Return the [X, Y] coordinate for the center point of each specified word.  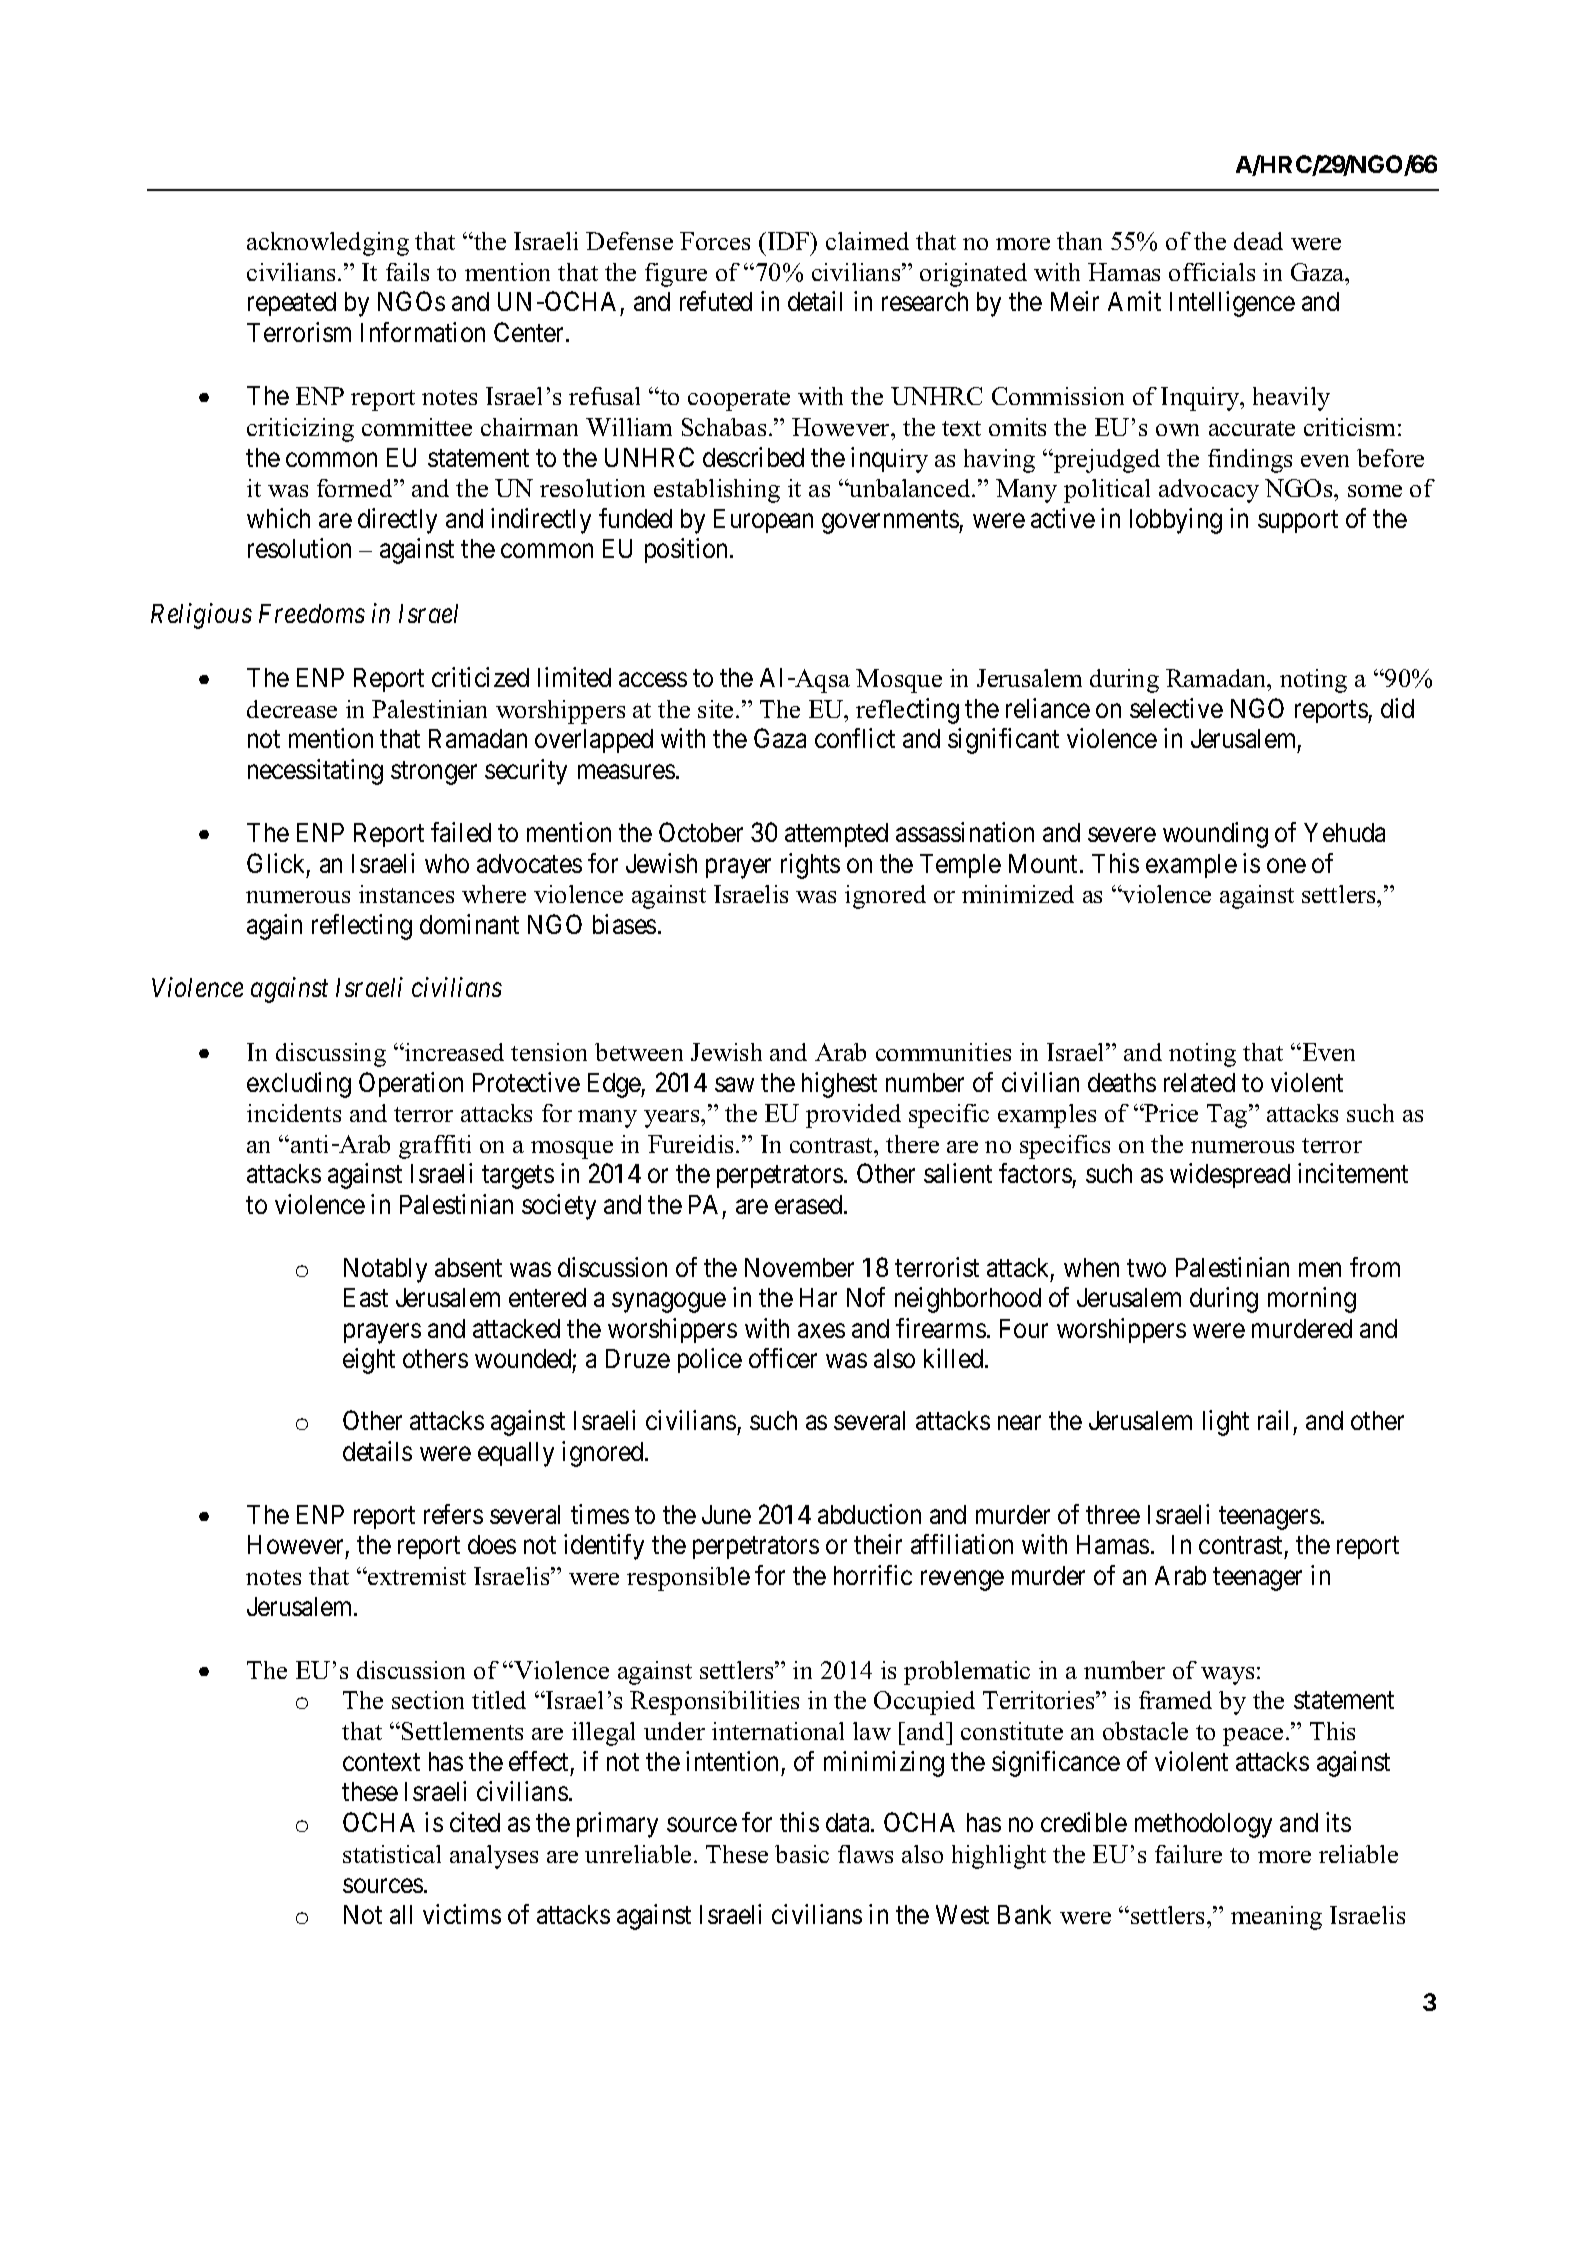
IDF [788, 241]
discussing [331, 1055]
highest [839, 1085]
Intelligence [1232, 304]
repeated [292, 304]
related [1199, 1082]
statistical [392, 1854]
